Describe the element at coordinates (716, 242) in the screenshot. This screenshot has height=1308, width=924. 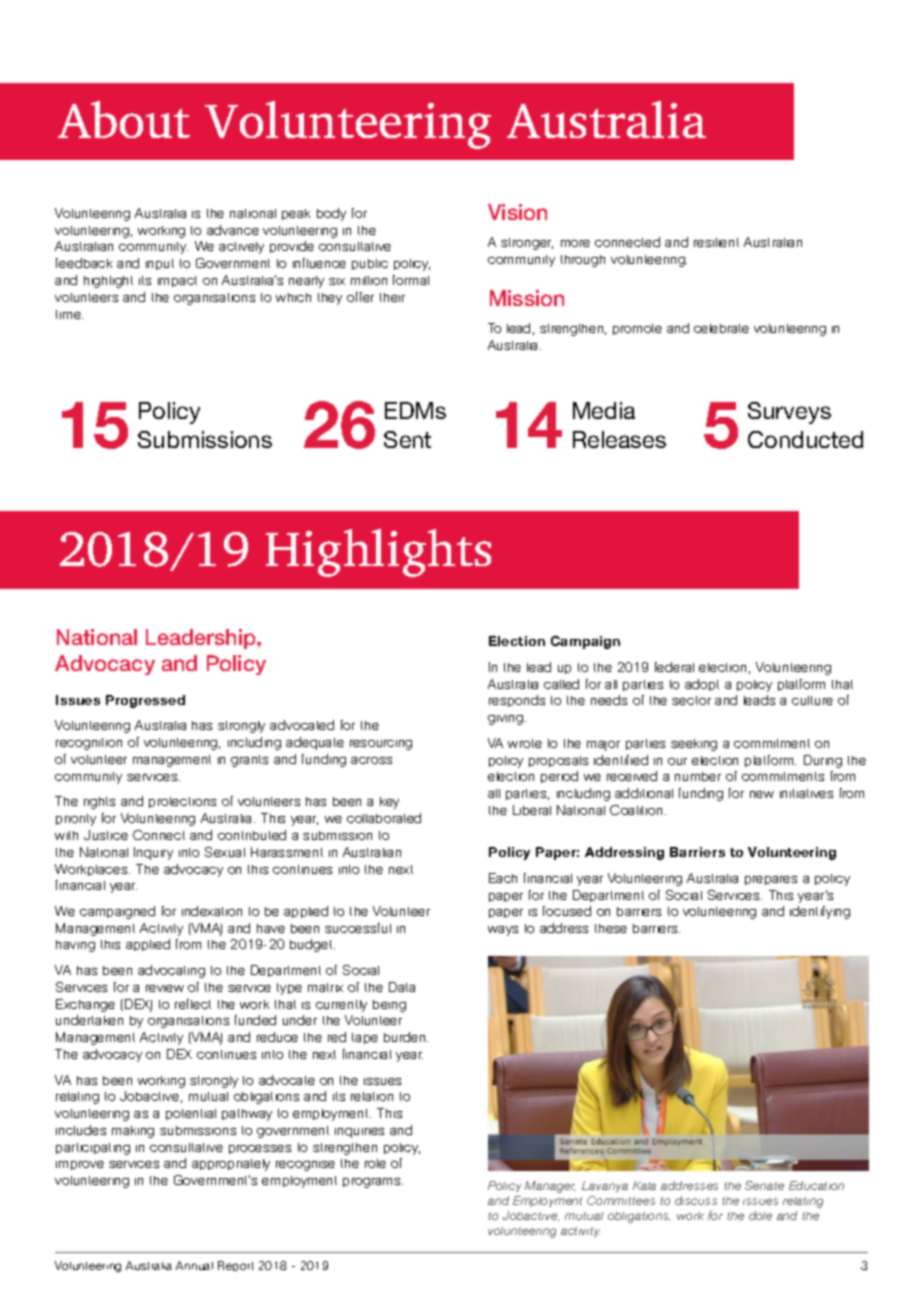
I see `resilient` at that location.
